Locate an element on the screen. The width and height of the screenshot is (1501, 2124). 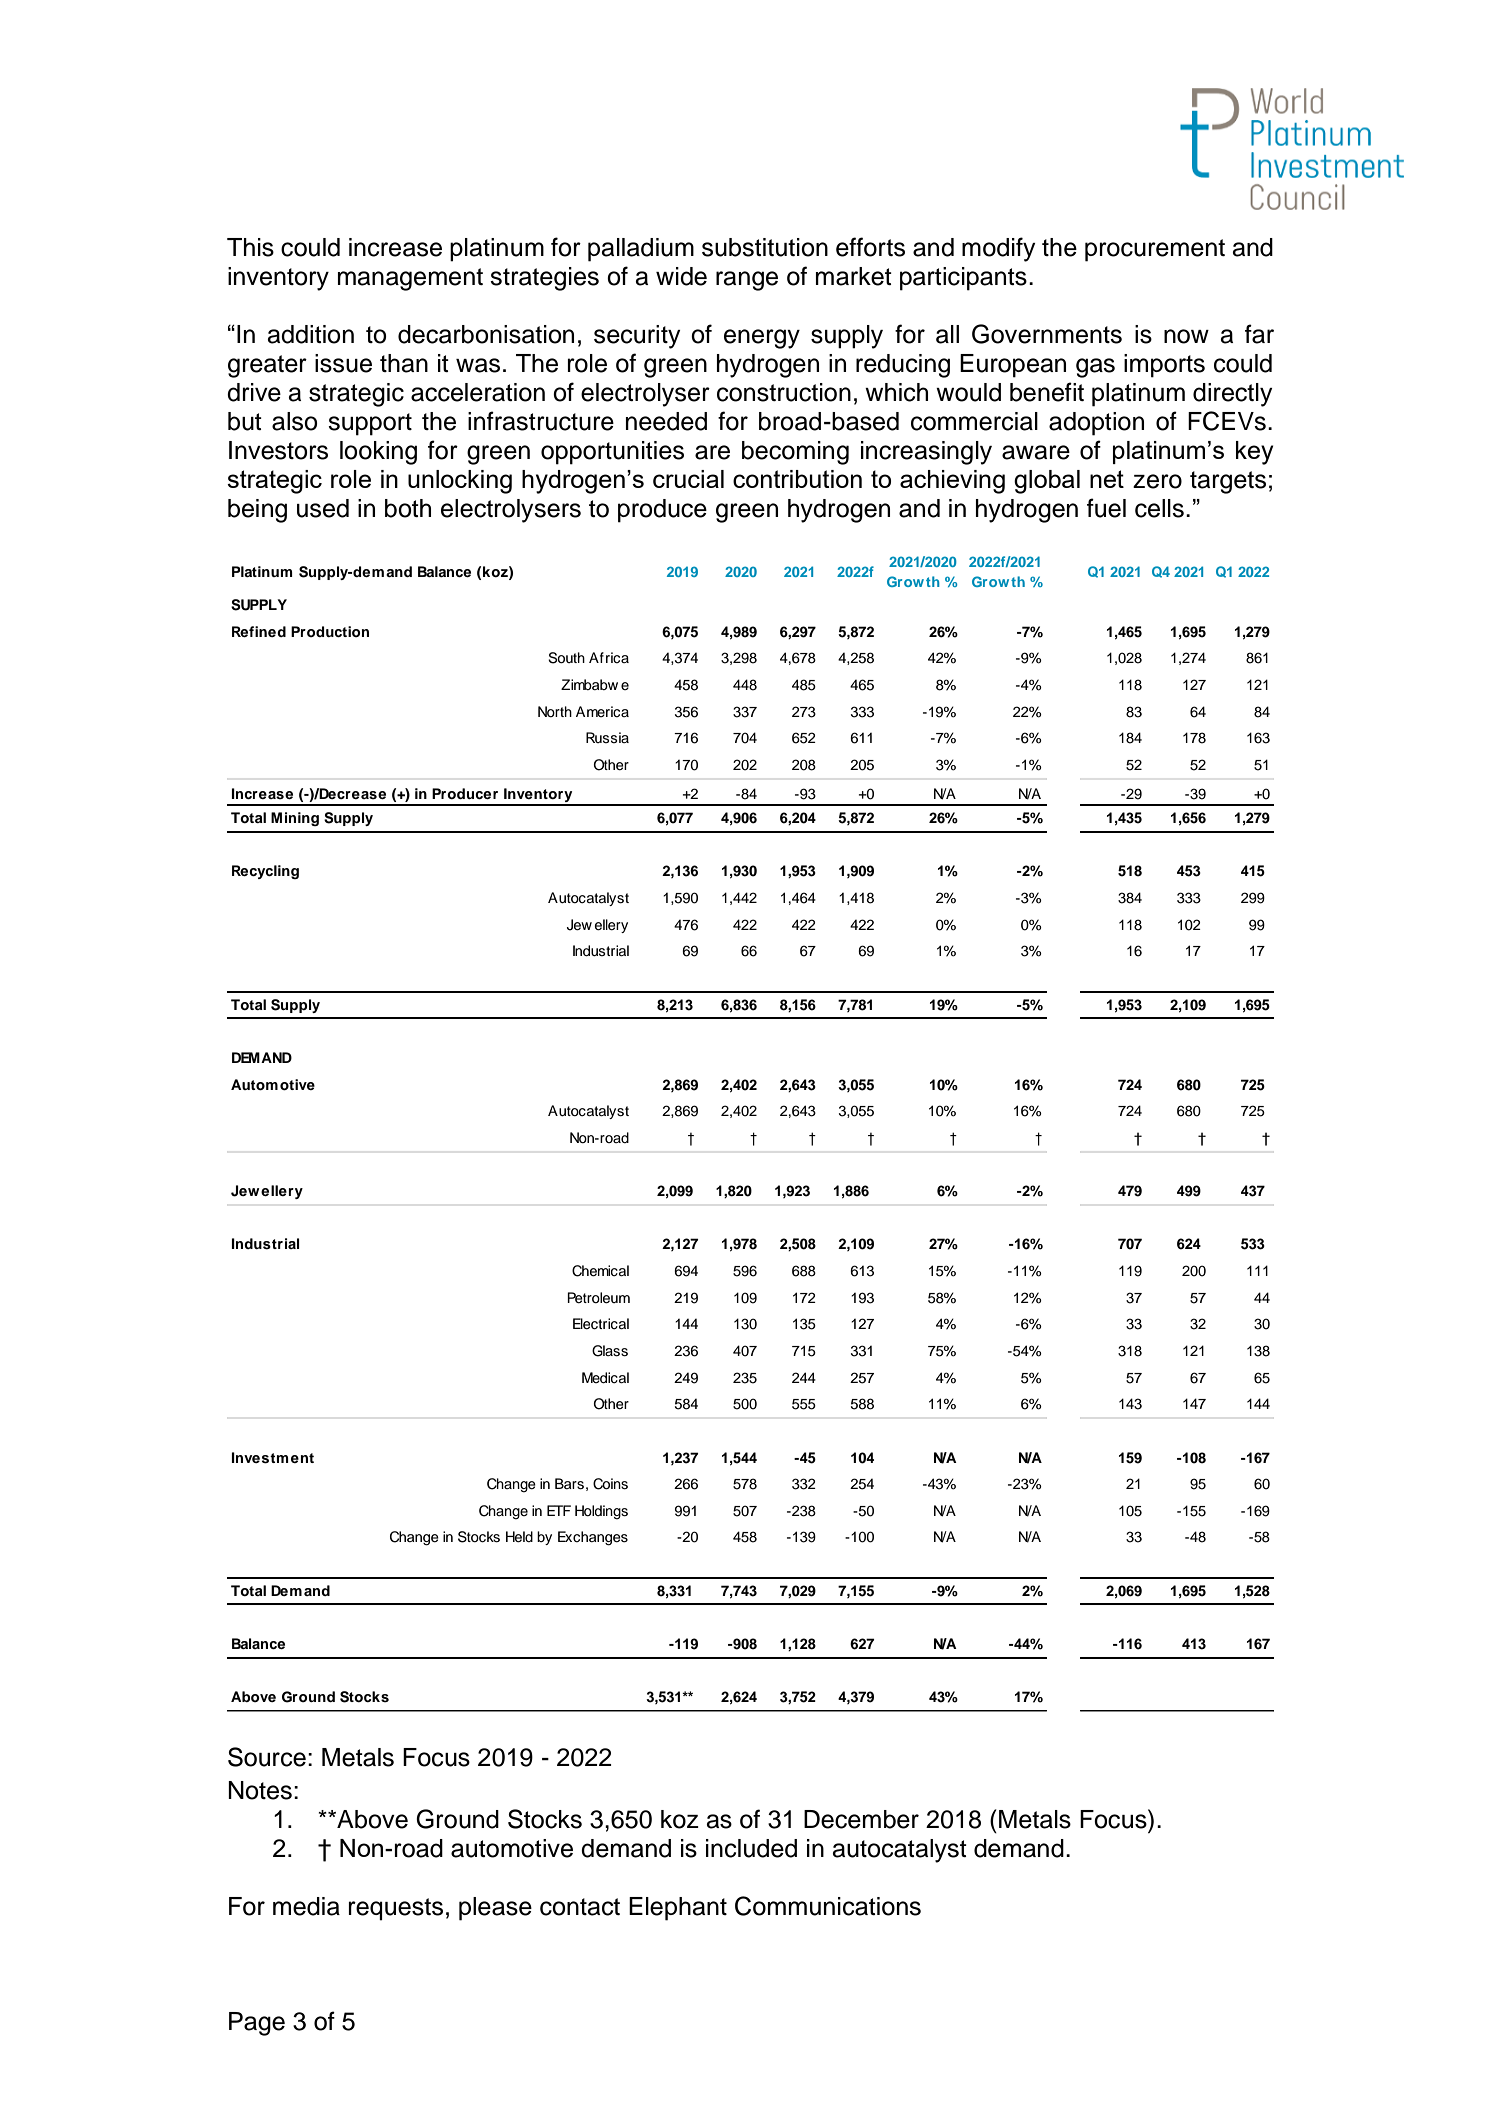
range is located at coordinates (747, 281).
